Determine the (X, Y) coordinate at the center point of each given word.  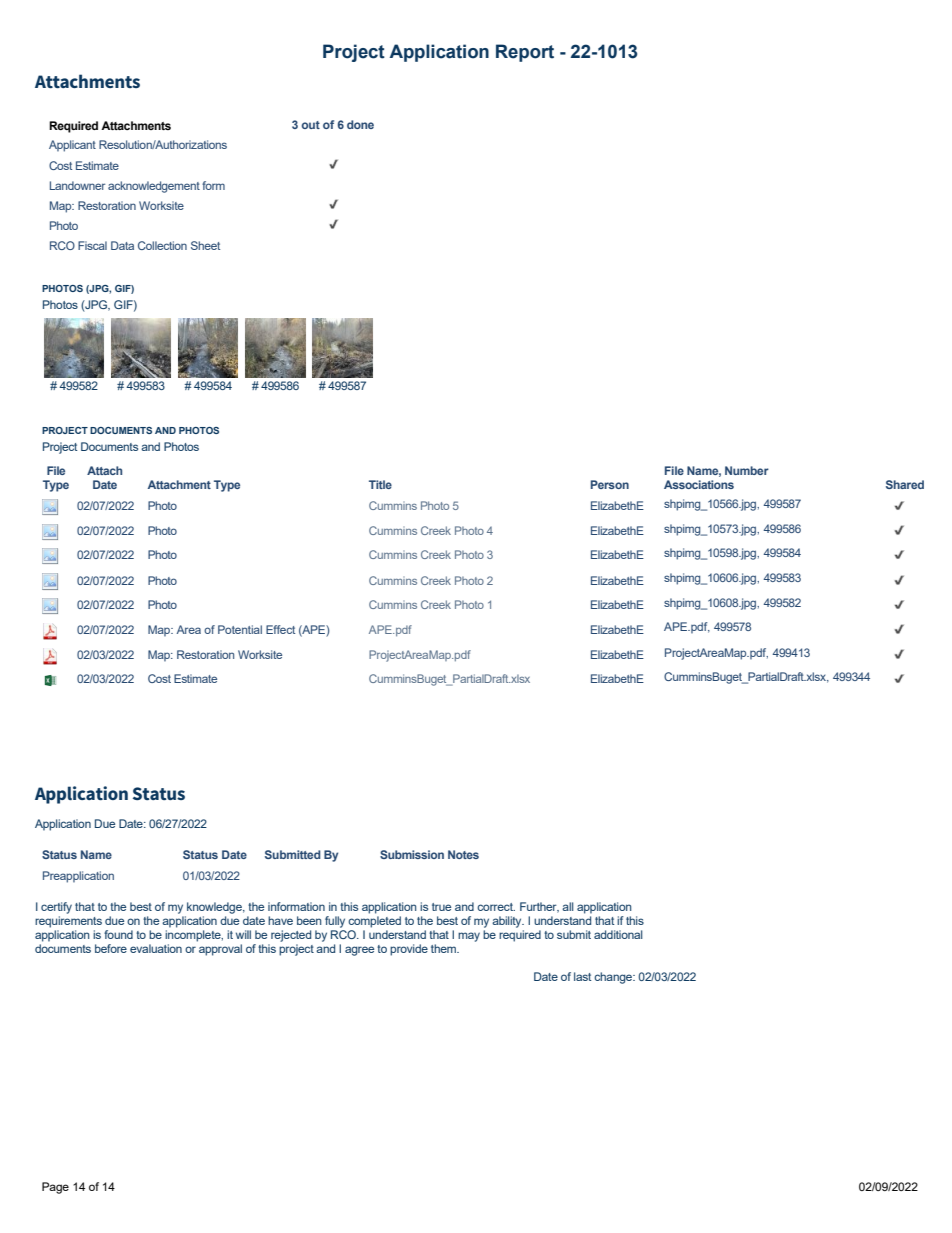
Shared (905, 484)
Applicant (72, 146)
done (360, 124)
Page (55, 1188)
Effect (280, 629)
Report (525, 53)
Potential (240, 629)
